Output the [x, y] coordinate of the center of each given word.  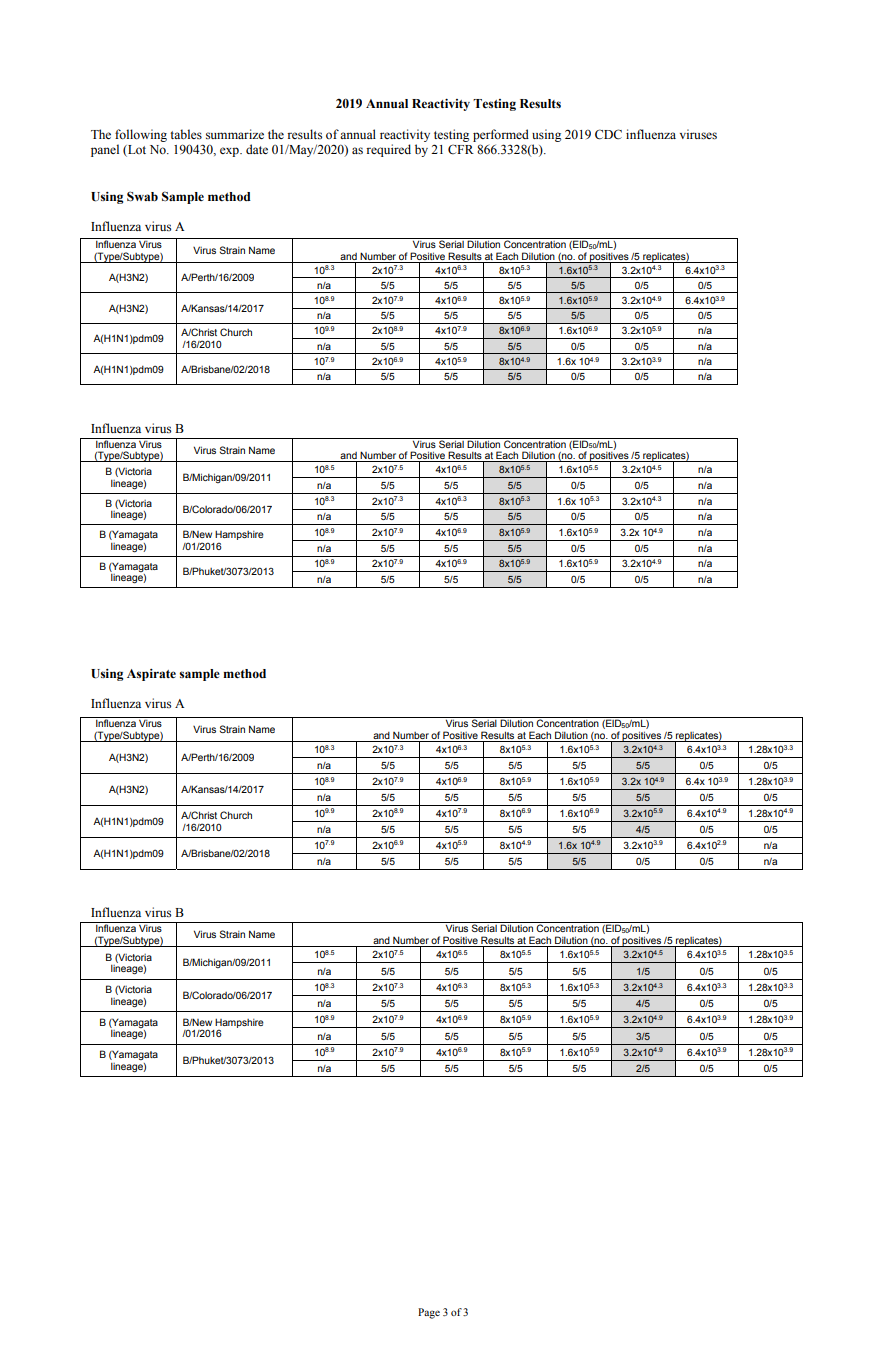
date [257, 149]
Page [429, 1313]
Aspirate [151, 675]
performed [501, 135]
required [388, 150]
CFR [461, 149]
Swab [142, 196]
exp [230, 152]
